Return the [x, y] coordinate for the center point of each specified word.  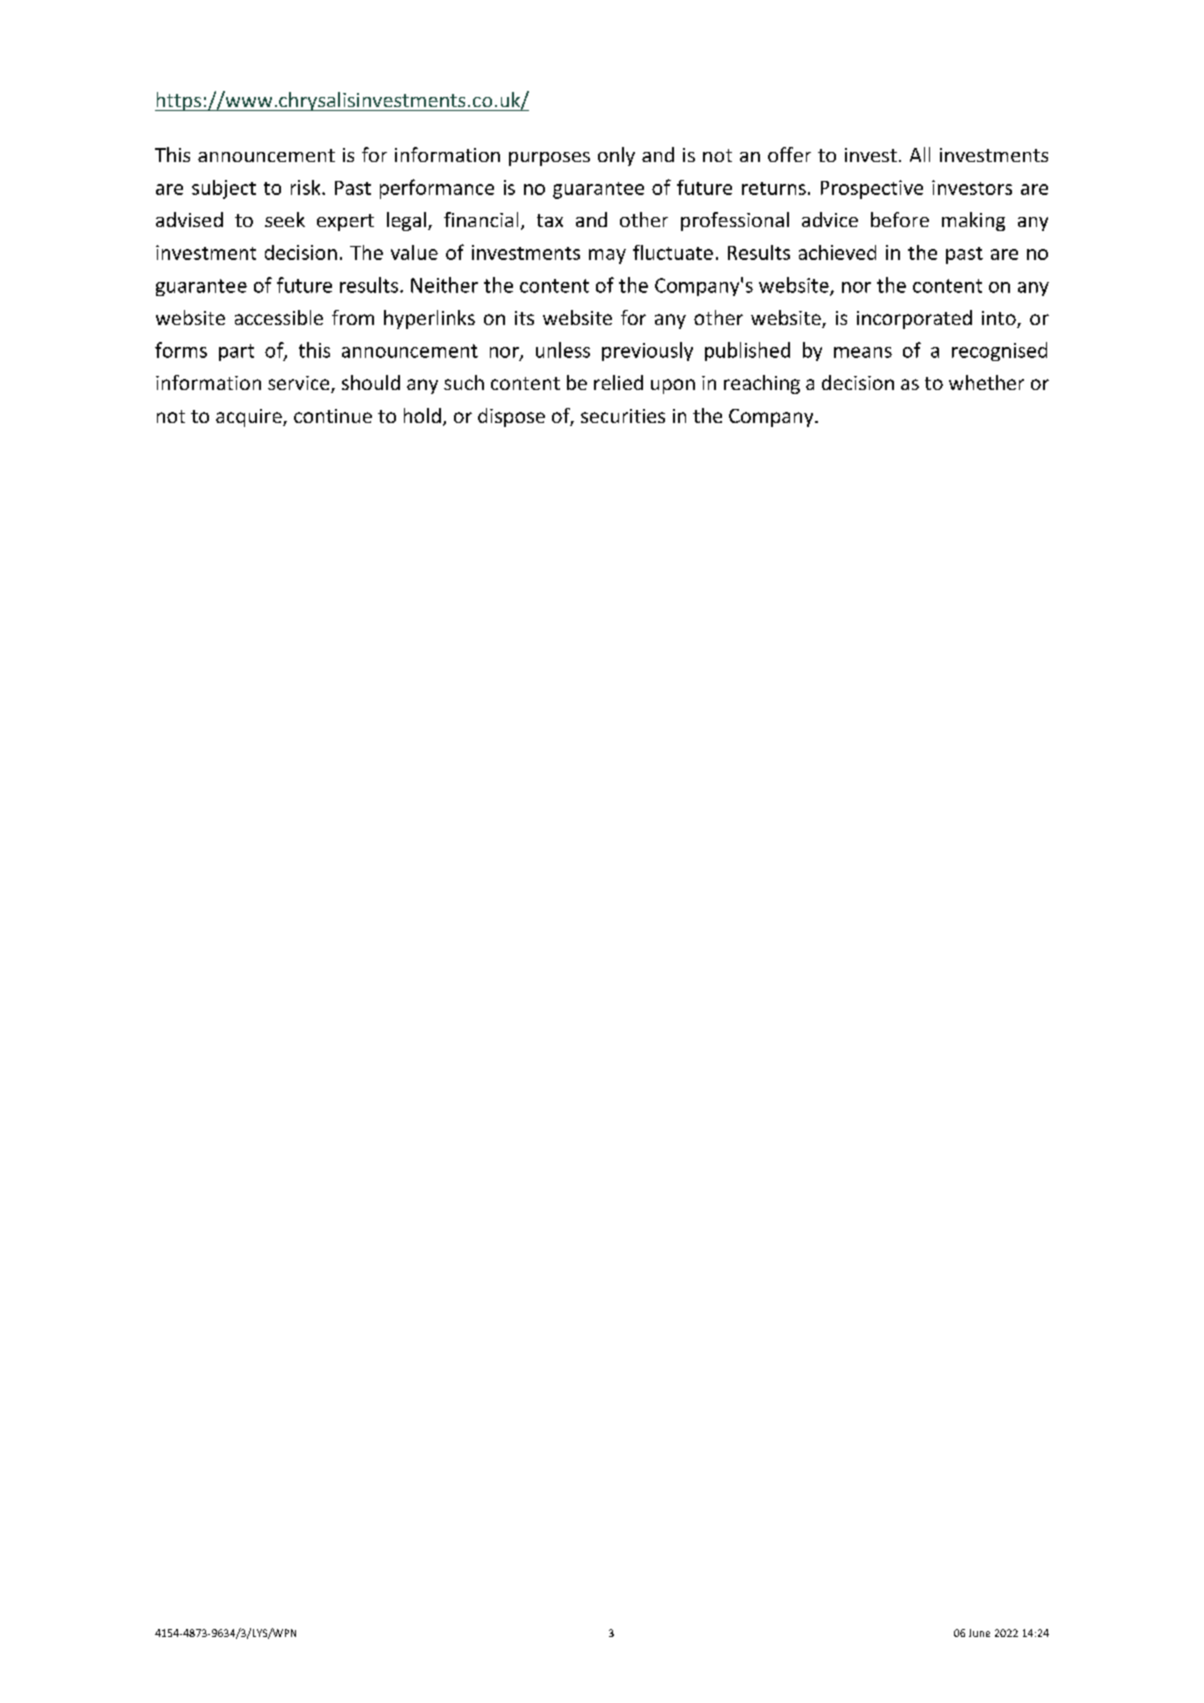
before [900, 219]
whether [986, 382]
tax [550, 220]
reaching [762, 384]
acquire [250, 418]
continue [333, 416]
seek [285, 219]
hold [422, 415]
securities [623, 416]
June [979, 1633]
